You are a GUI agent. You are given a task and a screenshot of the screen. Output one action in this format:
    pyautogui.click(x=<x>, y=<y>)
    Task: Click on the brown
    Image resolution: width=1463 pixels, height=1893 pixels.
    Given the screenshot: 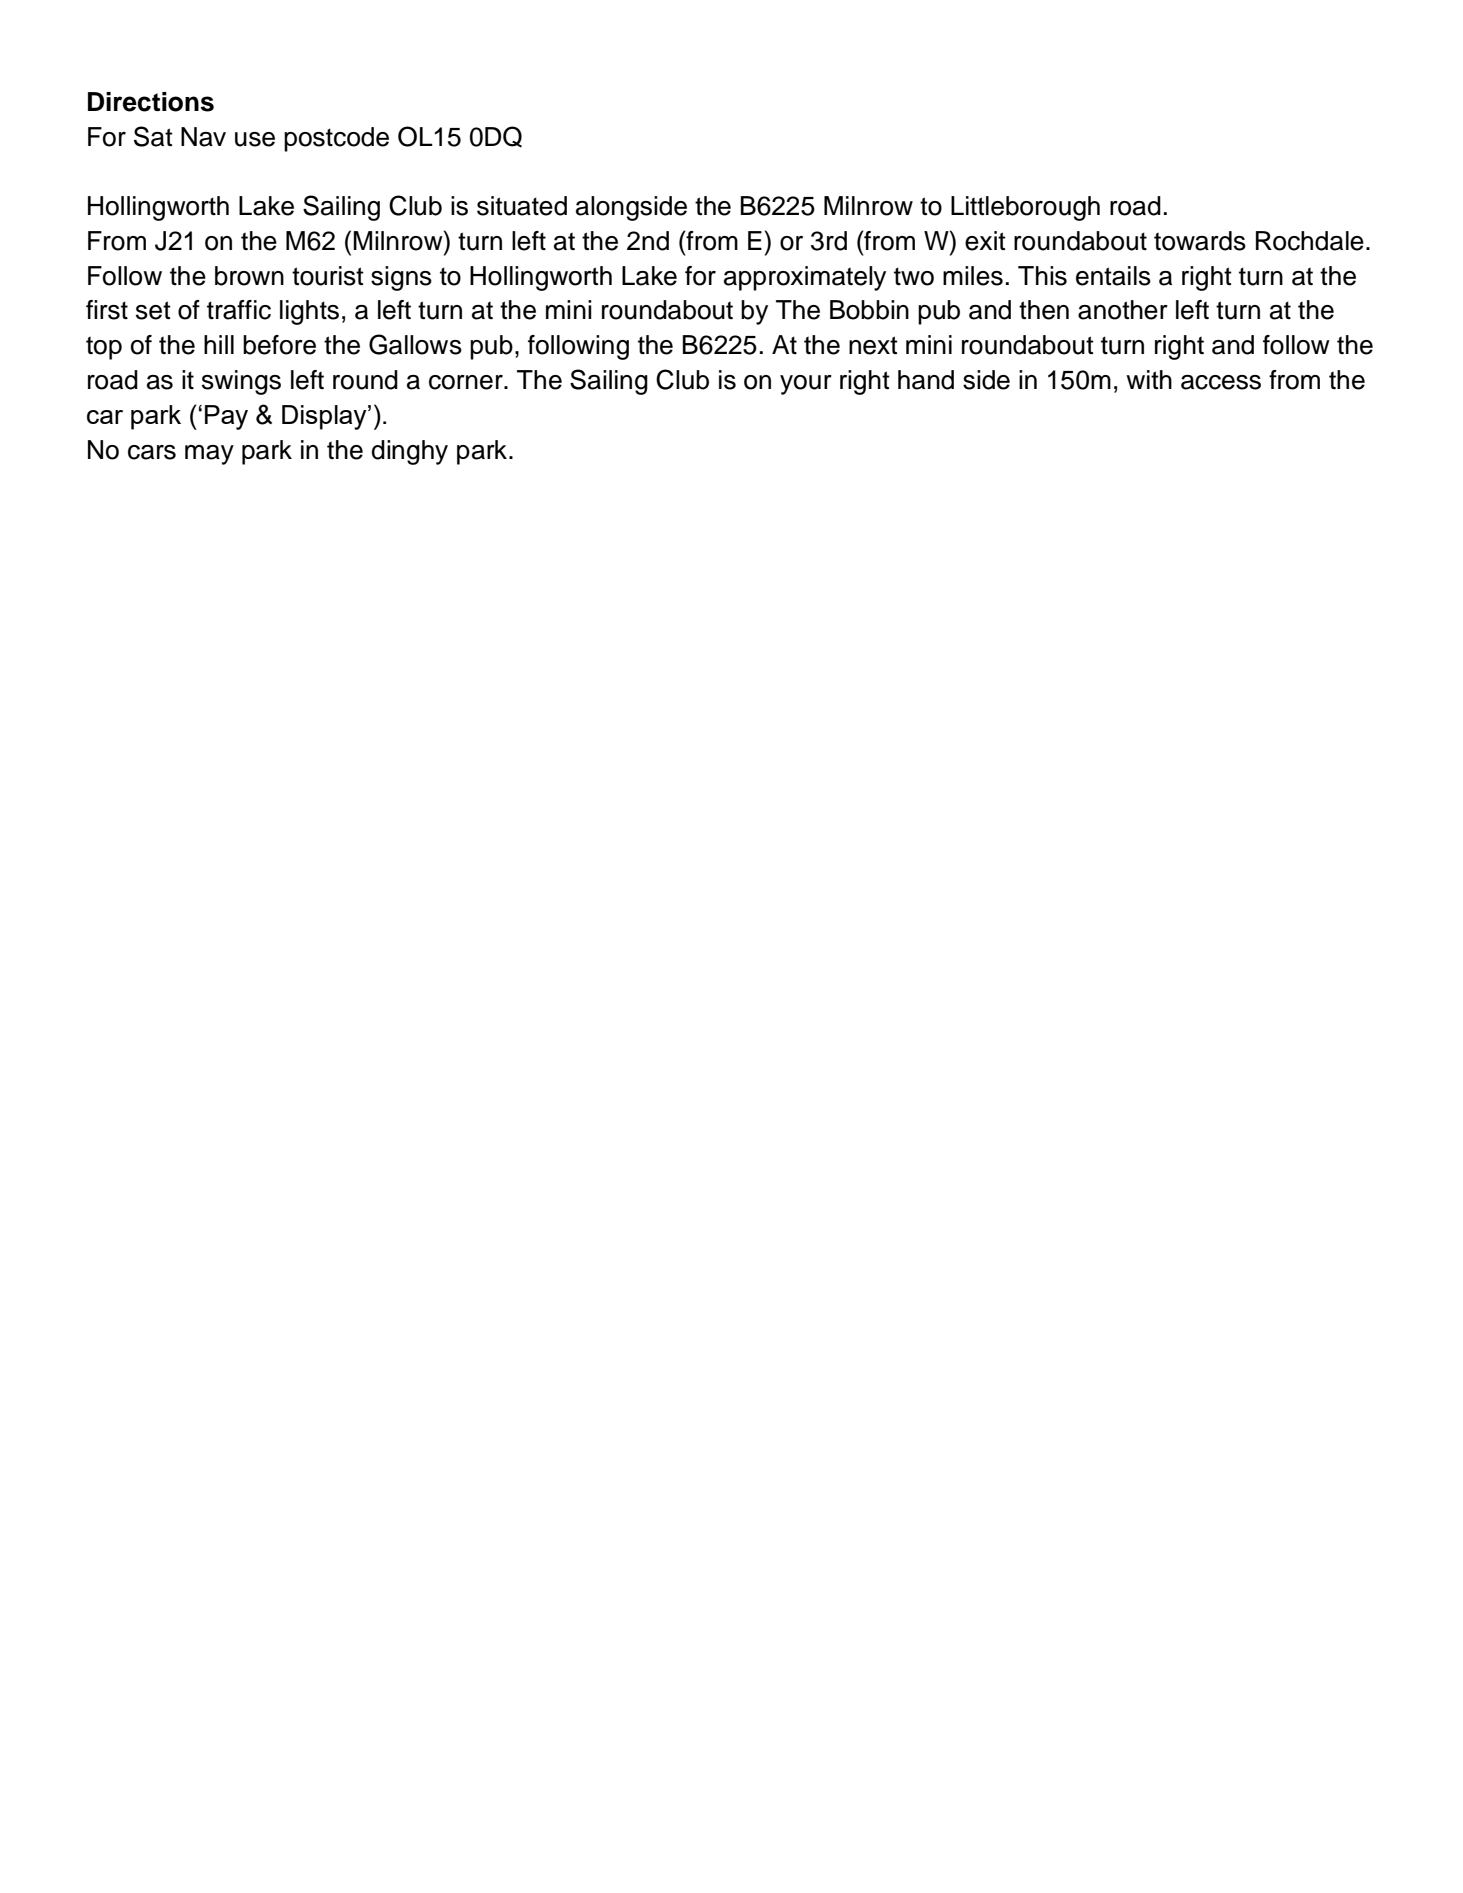 What is the action you would take?
    pyautogui.click(x=249, y=276)
